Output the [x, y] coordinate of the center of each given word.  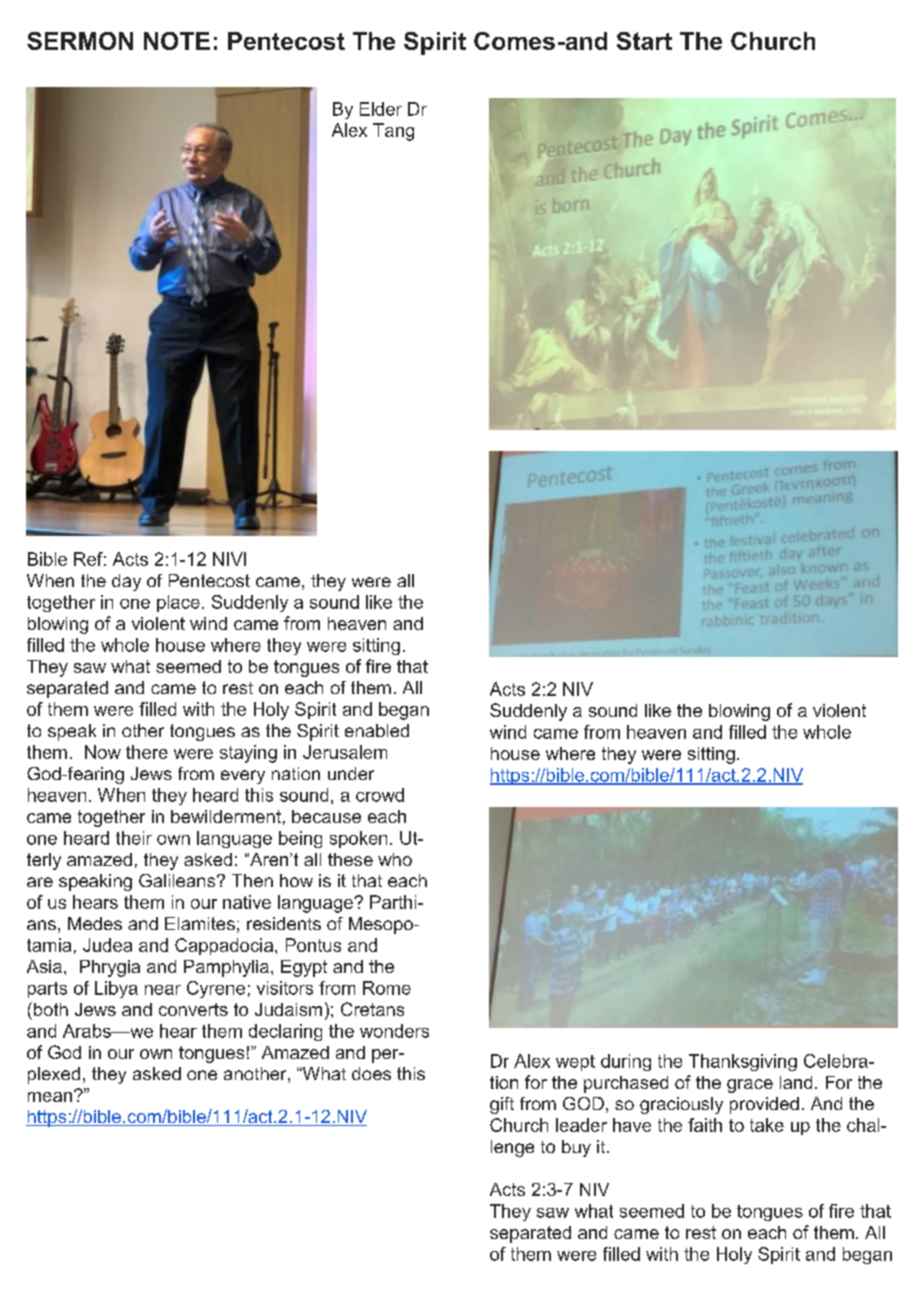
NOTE [177, 41]
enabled [377, 730]
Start [644, 41]
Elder [381, 109]
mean [50, 1097]
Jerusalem [345, 752]
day [126, 582]
